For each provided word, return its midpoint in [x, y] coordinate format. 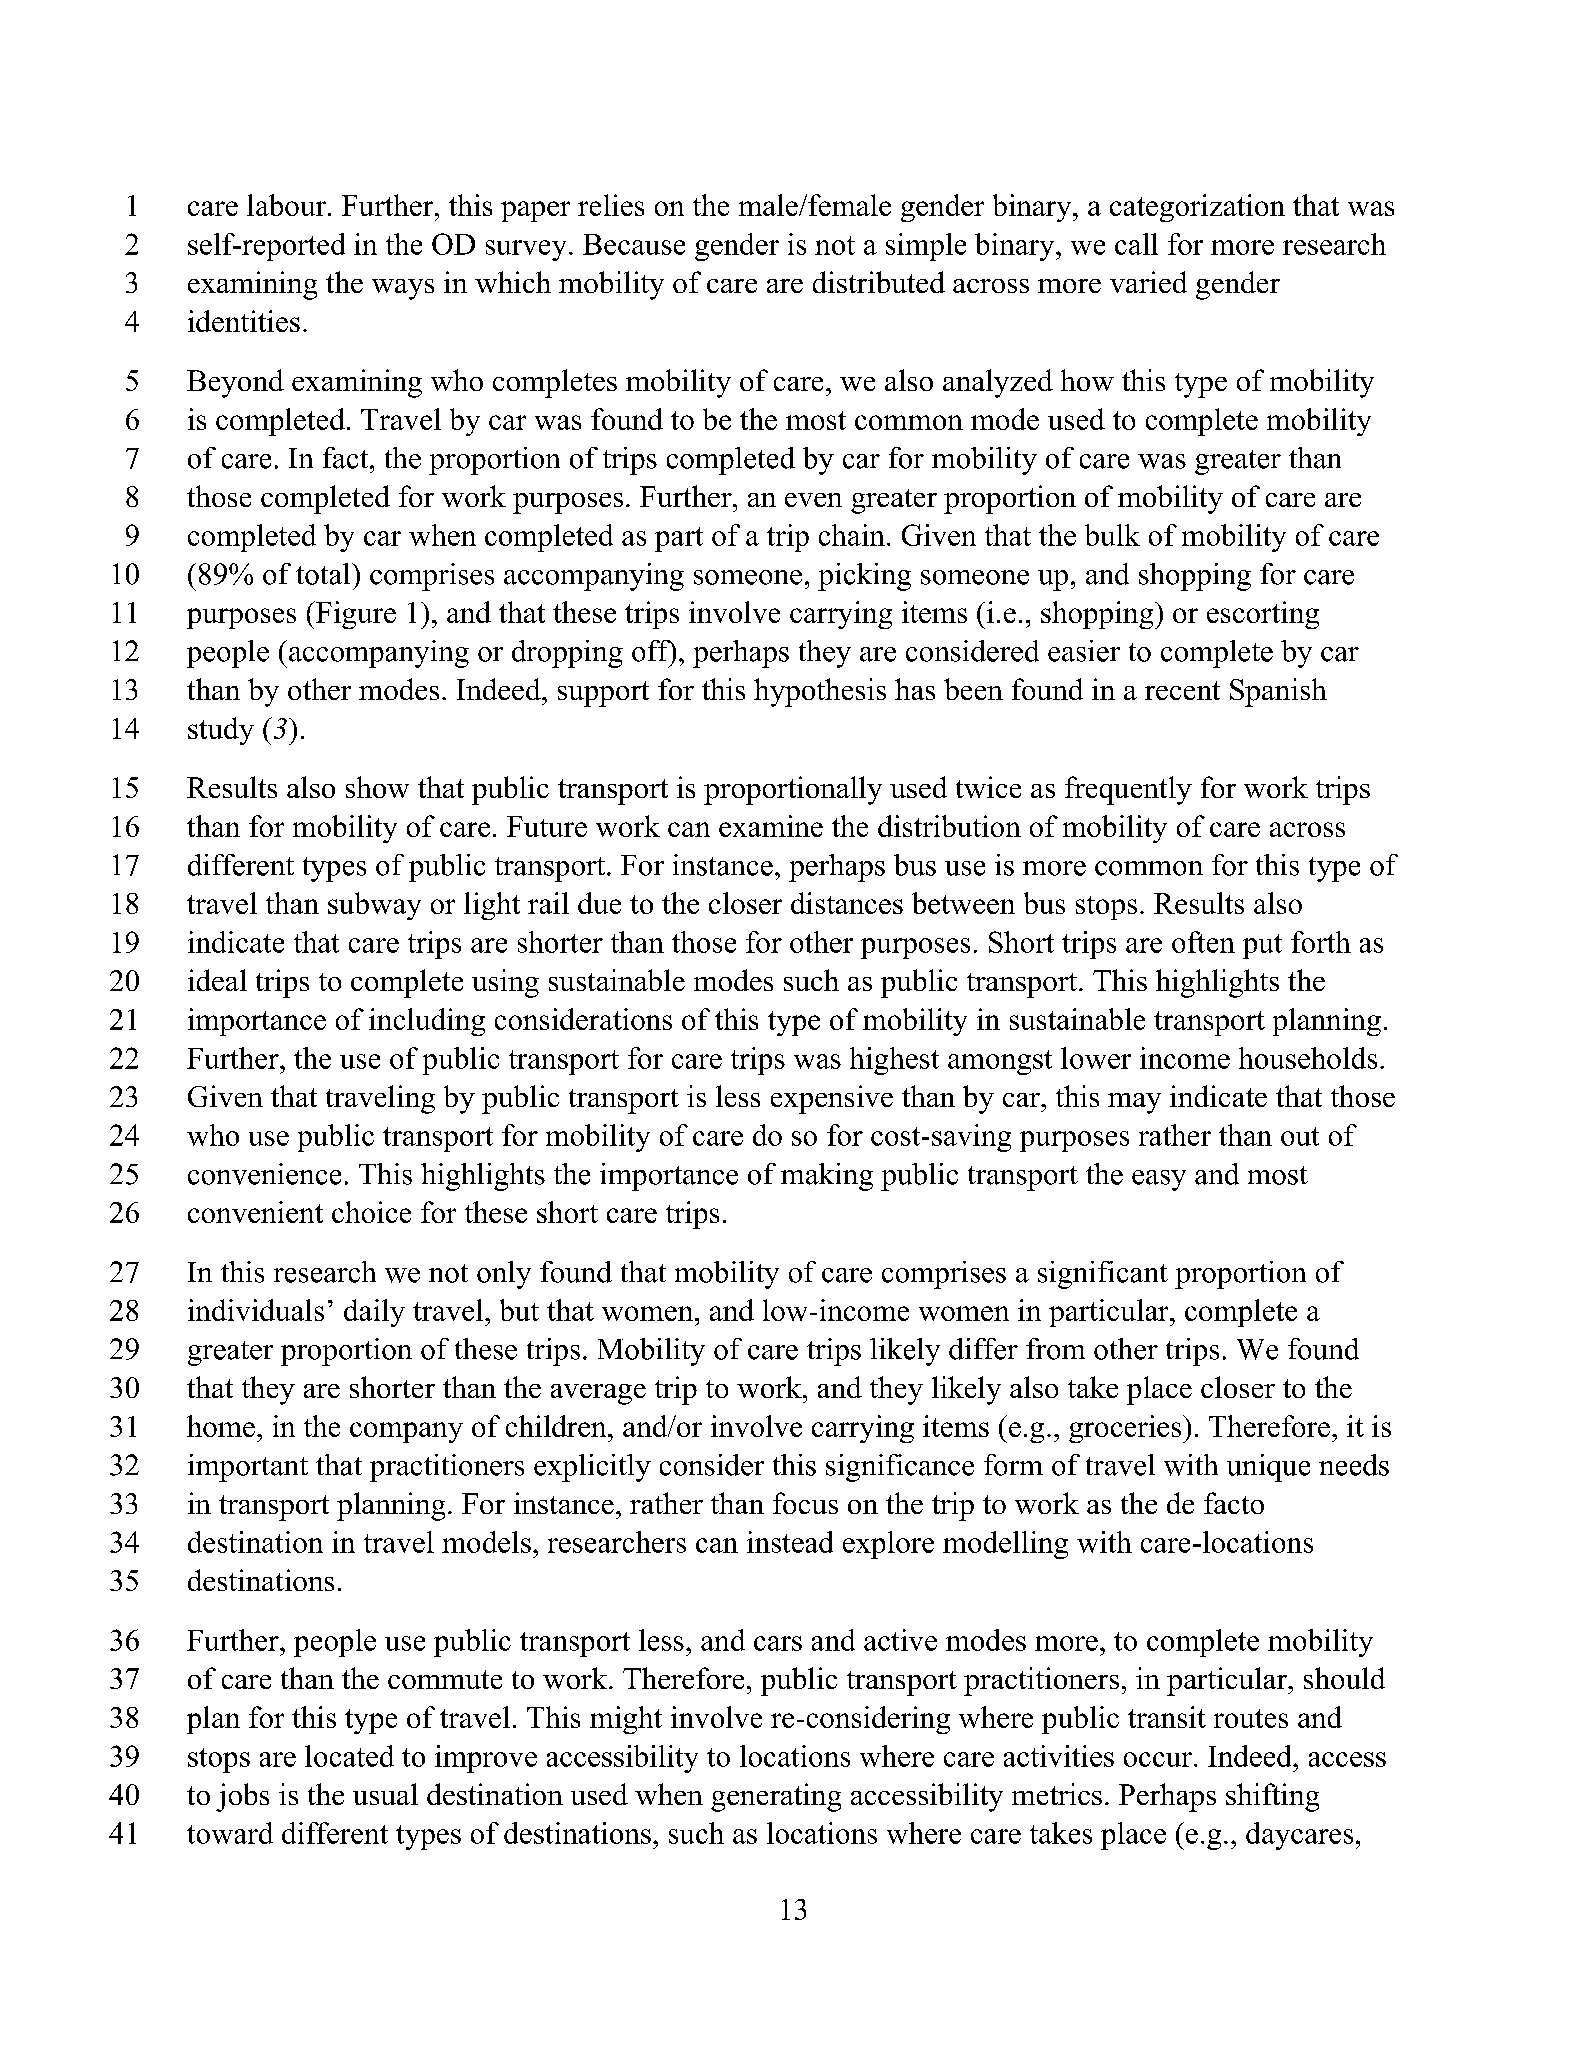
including [427, 1022]
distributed [879, 282]
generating [776, 1797]
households [1308, 1058]
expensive [832, 1099]
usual [385, 1794]
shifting [1272, 1797]
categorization [1197, 208]
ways [403, 289]
